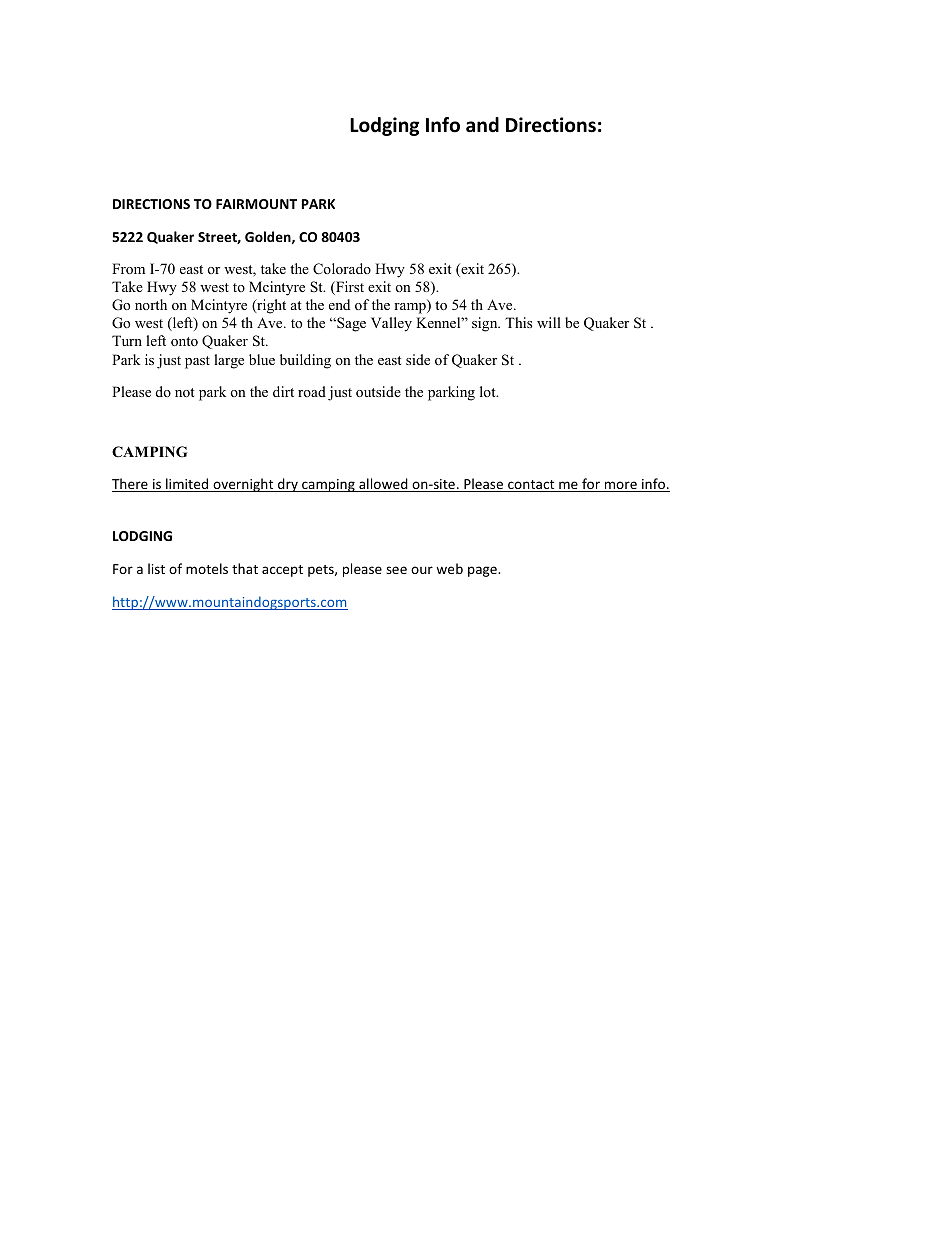  Describe the element at coordinates (128, 268) in the screenshot. I see `From` at that location.
